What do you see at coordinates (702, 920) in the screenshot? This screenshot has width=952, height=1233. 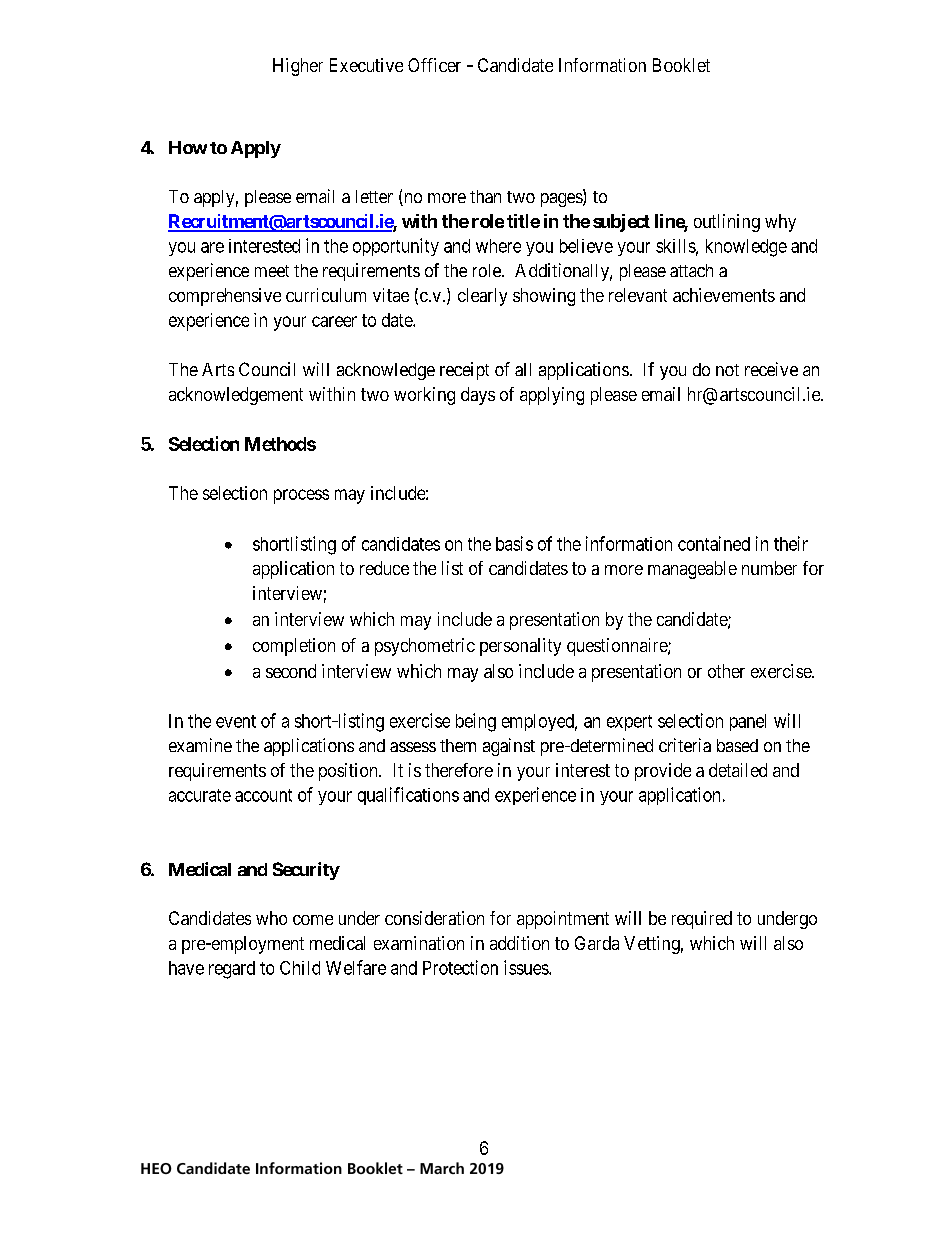 I see `required` at bounding box center [702, 920].
